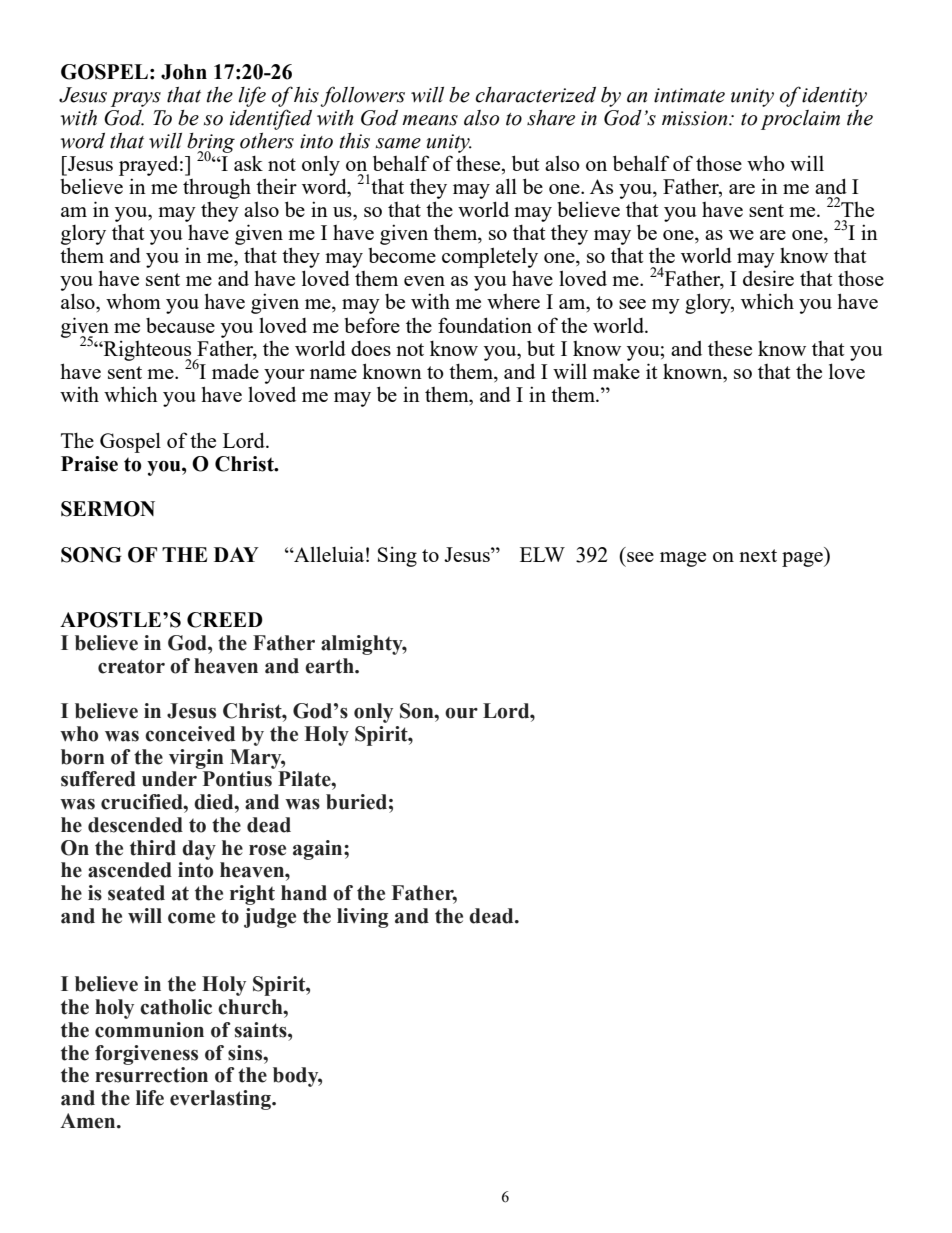 This document has height=1233, width=952. What do you see at coordinates (143, 802) in the document?
I see `crucified` at bounding box center [143, 802].
